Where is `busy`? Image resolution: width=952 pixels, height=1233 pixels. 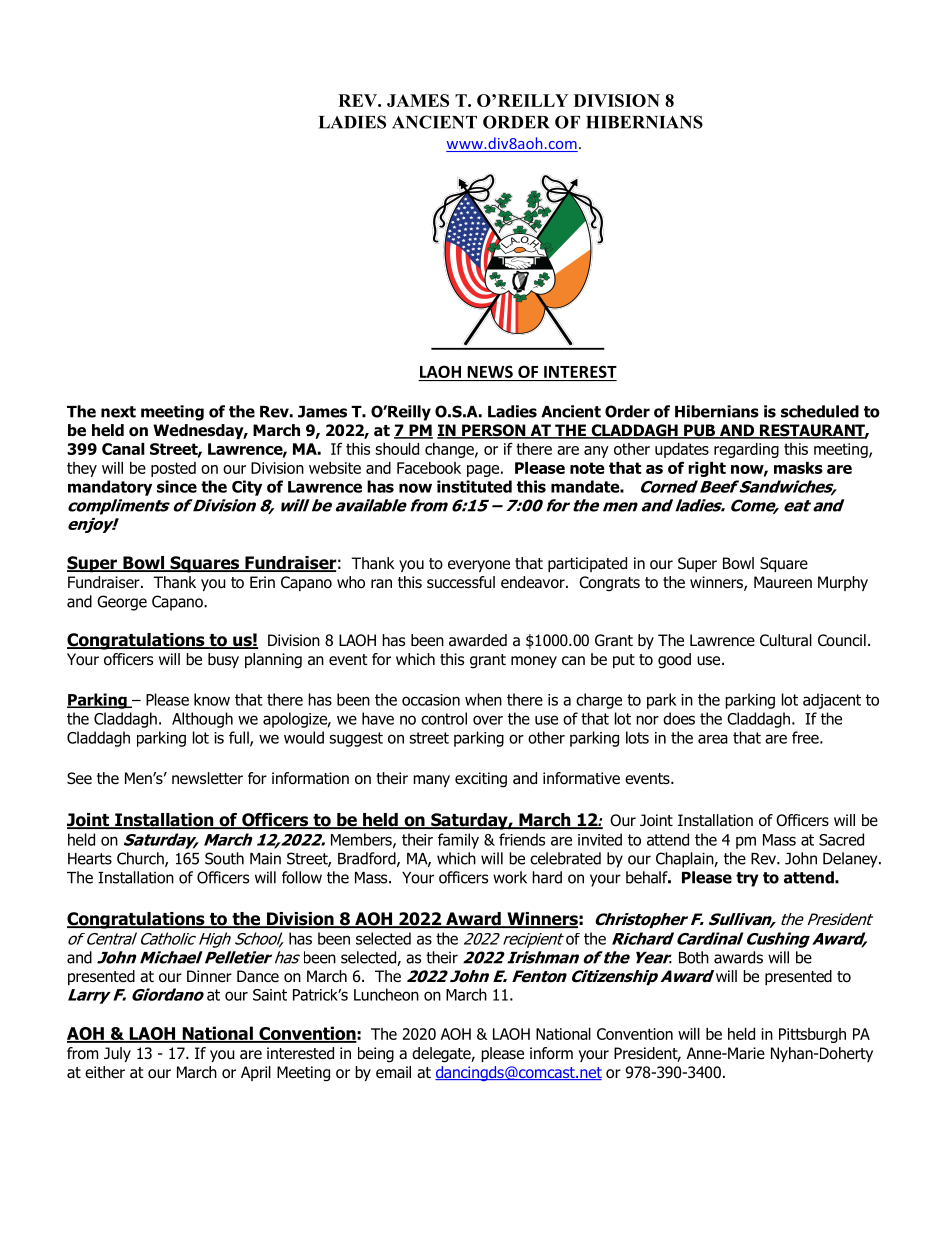
busy is located at coordinates (223, 660).
